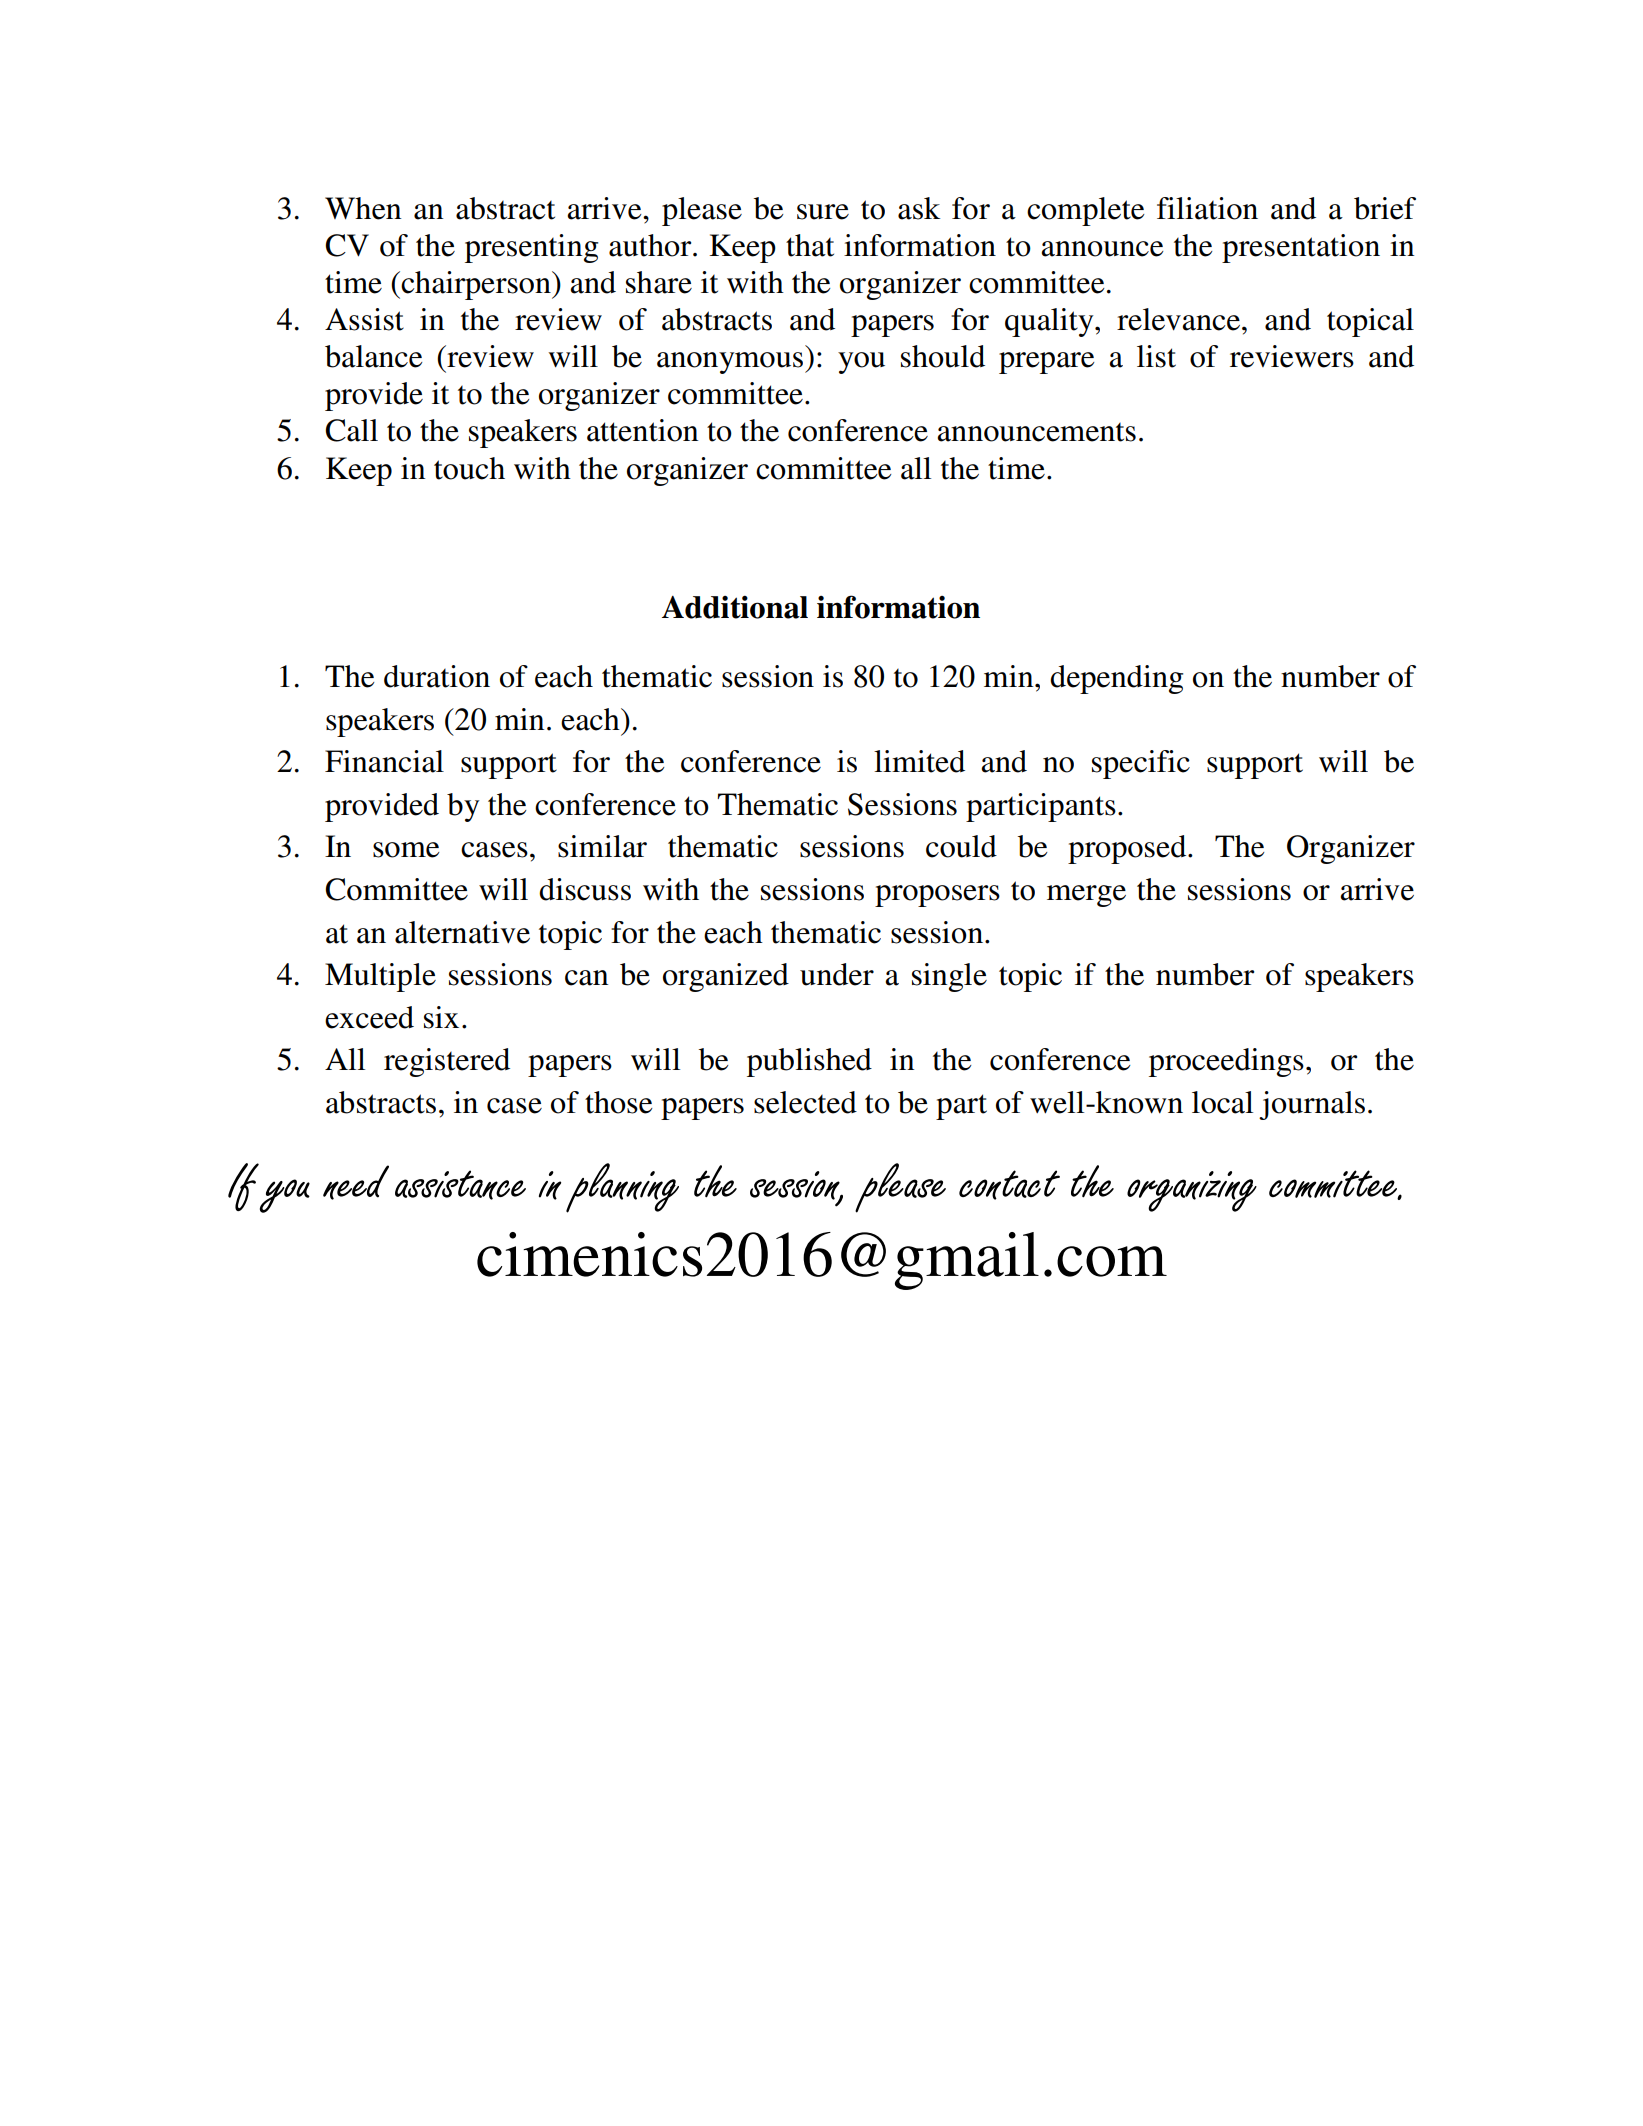 This page has height=2126, width=1643. I want to click on presentation, so click(1301, 248).
